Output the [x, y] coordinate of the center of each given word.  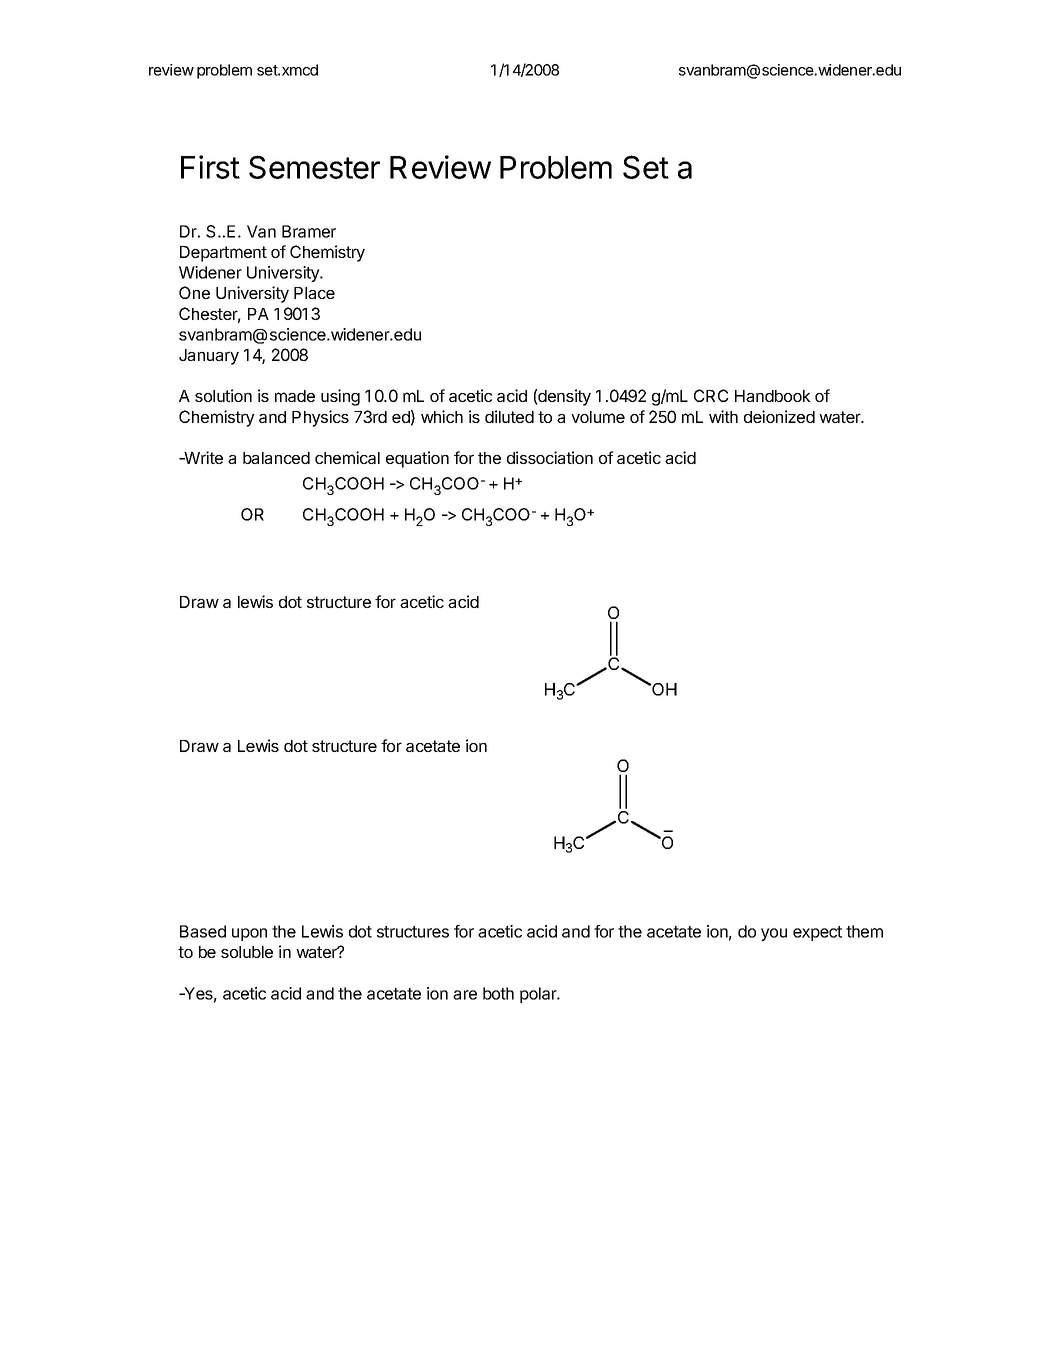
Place [314, 293]
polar [539, 995]
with [723, 416]
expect [817, 933]
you [774, 934]
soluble [247, 952]
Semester [314, 167]
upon [249, 934]
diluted [509, 416]
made [295, 396]
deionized [779, 416]
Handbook [773, 396]
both [498, 993]
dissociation [550, 457]
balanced [276, 458]
